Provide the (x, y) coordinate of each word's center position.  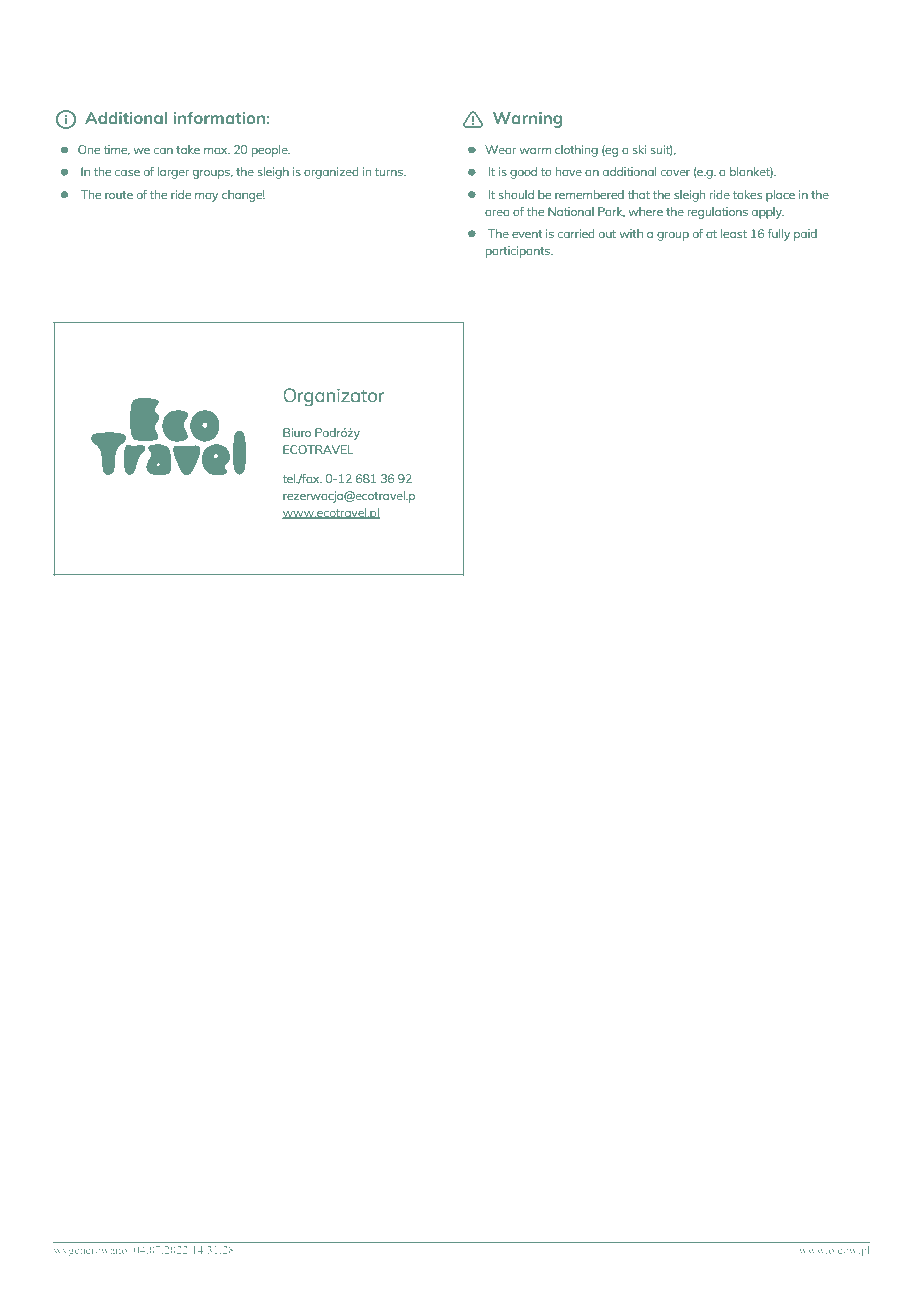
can (163, 151)
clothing (576, 151)
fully (779, 235)
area (497, 213)
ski (639, 149)
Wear (500, 149)
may (206, 197)
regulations (718, 213)
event (527, 234)
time (117, 150)
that (639, 194)
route (119, 195)
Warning (527, 120)
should (516, 194)
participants (519, 252)
